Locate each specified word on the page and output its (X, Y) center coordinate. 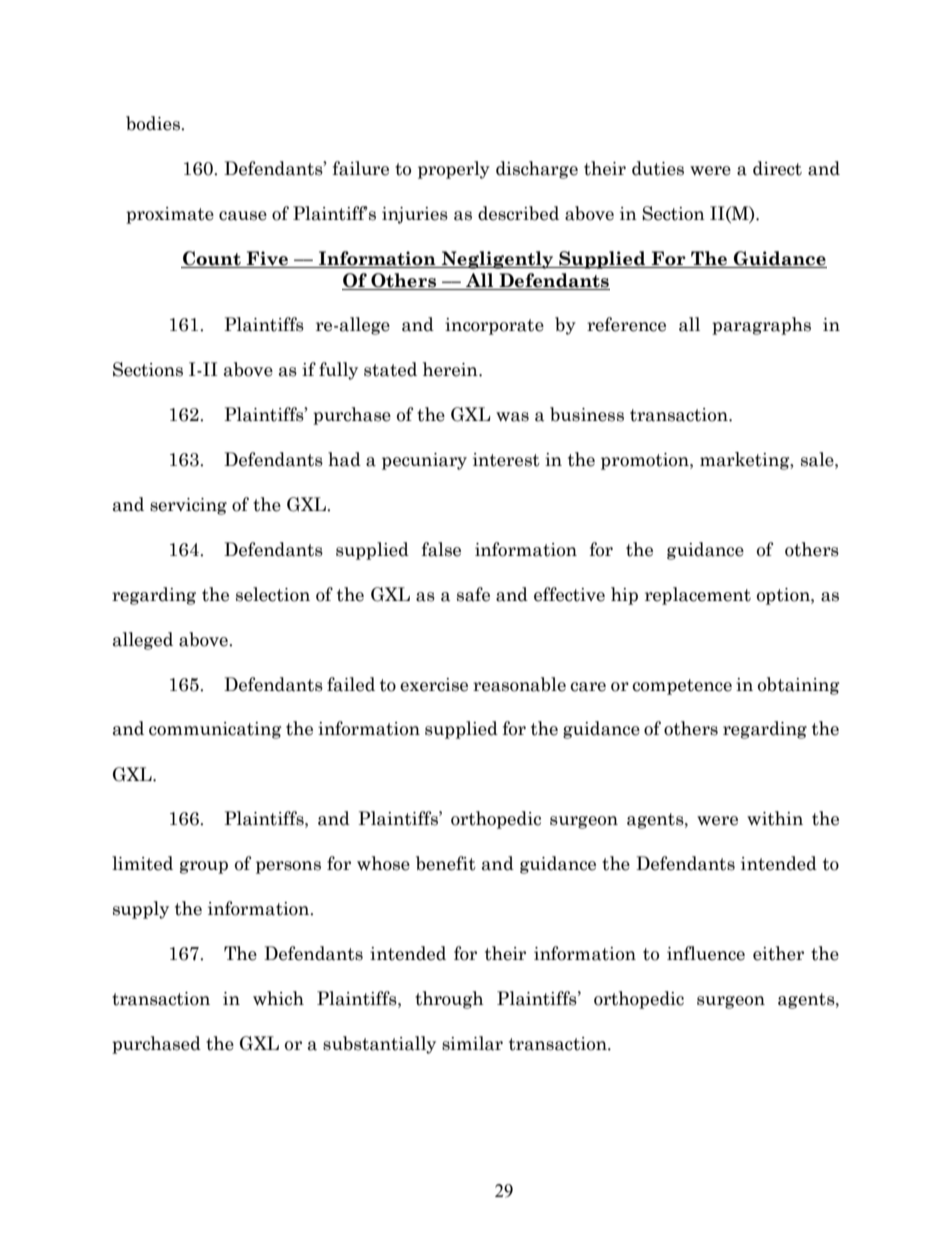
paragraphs (761, 326)
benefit (446, 863)
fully (338, 371)
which (278, 998)
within (775, 818)
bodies (154, 123)
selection (273, 594)
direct (777, 168)
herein (451, 369)
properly (454, 170)
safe (473, 594)
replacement (698, 596)
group (204, 867)
